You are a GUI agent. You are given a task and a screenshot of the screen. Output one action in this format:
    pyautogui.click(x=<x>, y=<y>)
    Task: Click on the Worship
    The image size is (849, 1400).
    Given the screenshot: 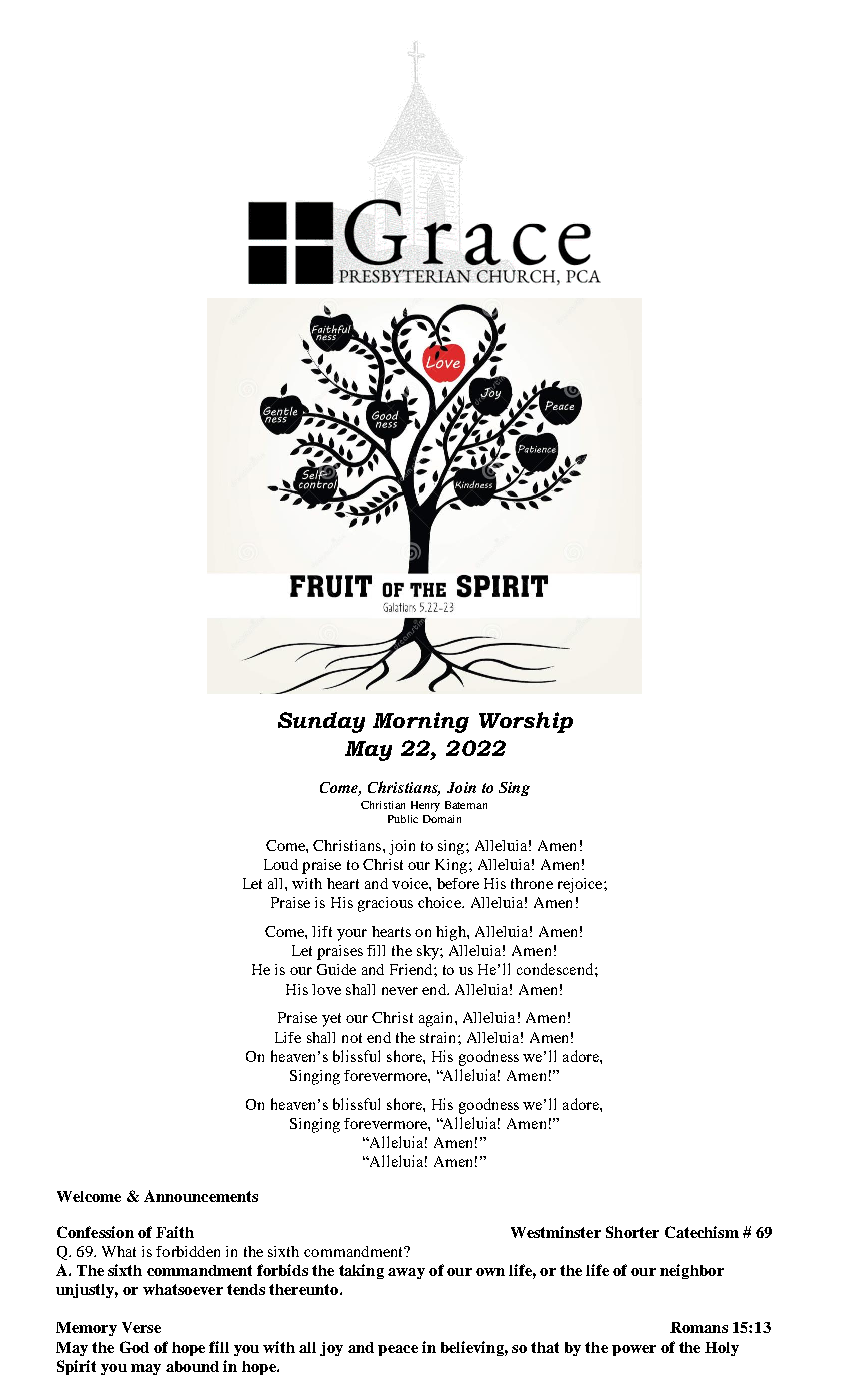 What is the action you would take?
    pyautogui.click(x=526, y=722)
